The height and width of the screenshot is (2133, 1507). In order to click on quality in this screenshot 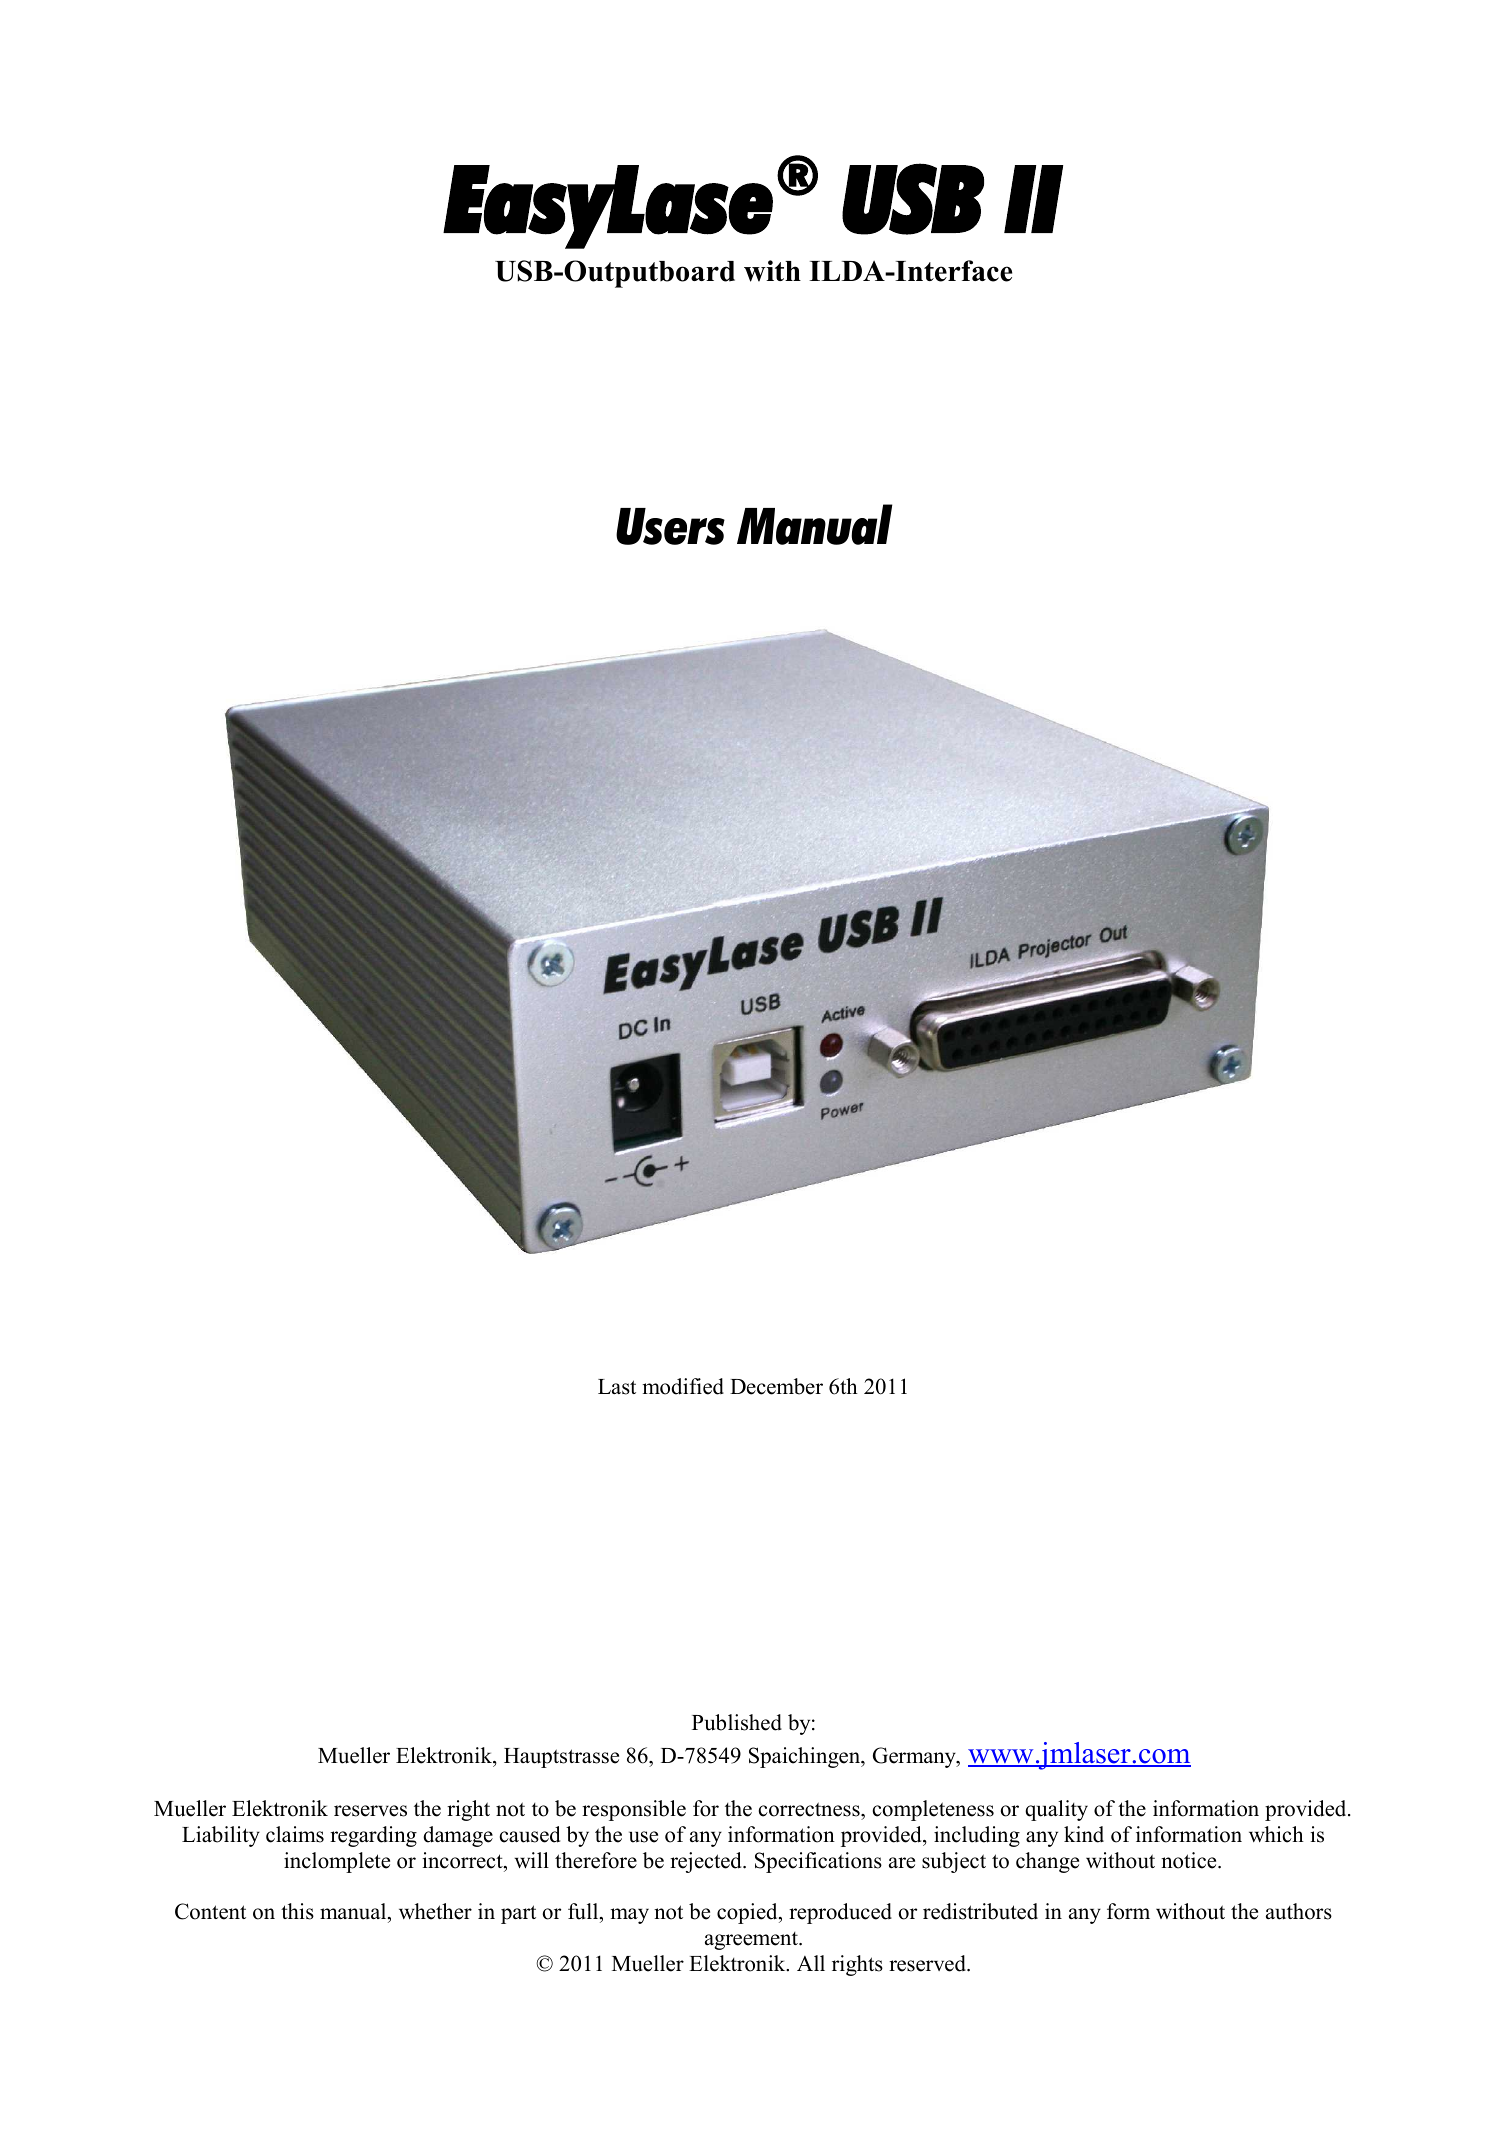, I will do `click(1056, 1810)`.
